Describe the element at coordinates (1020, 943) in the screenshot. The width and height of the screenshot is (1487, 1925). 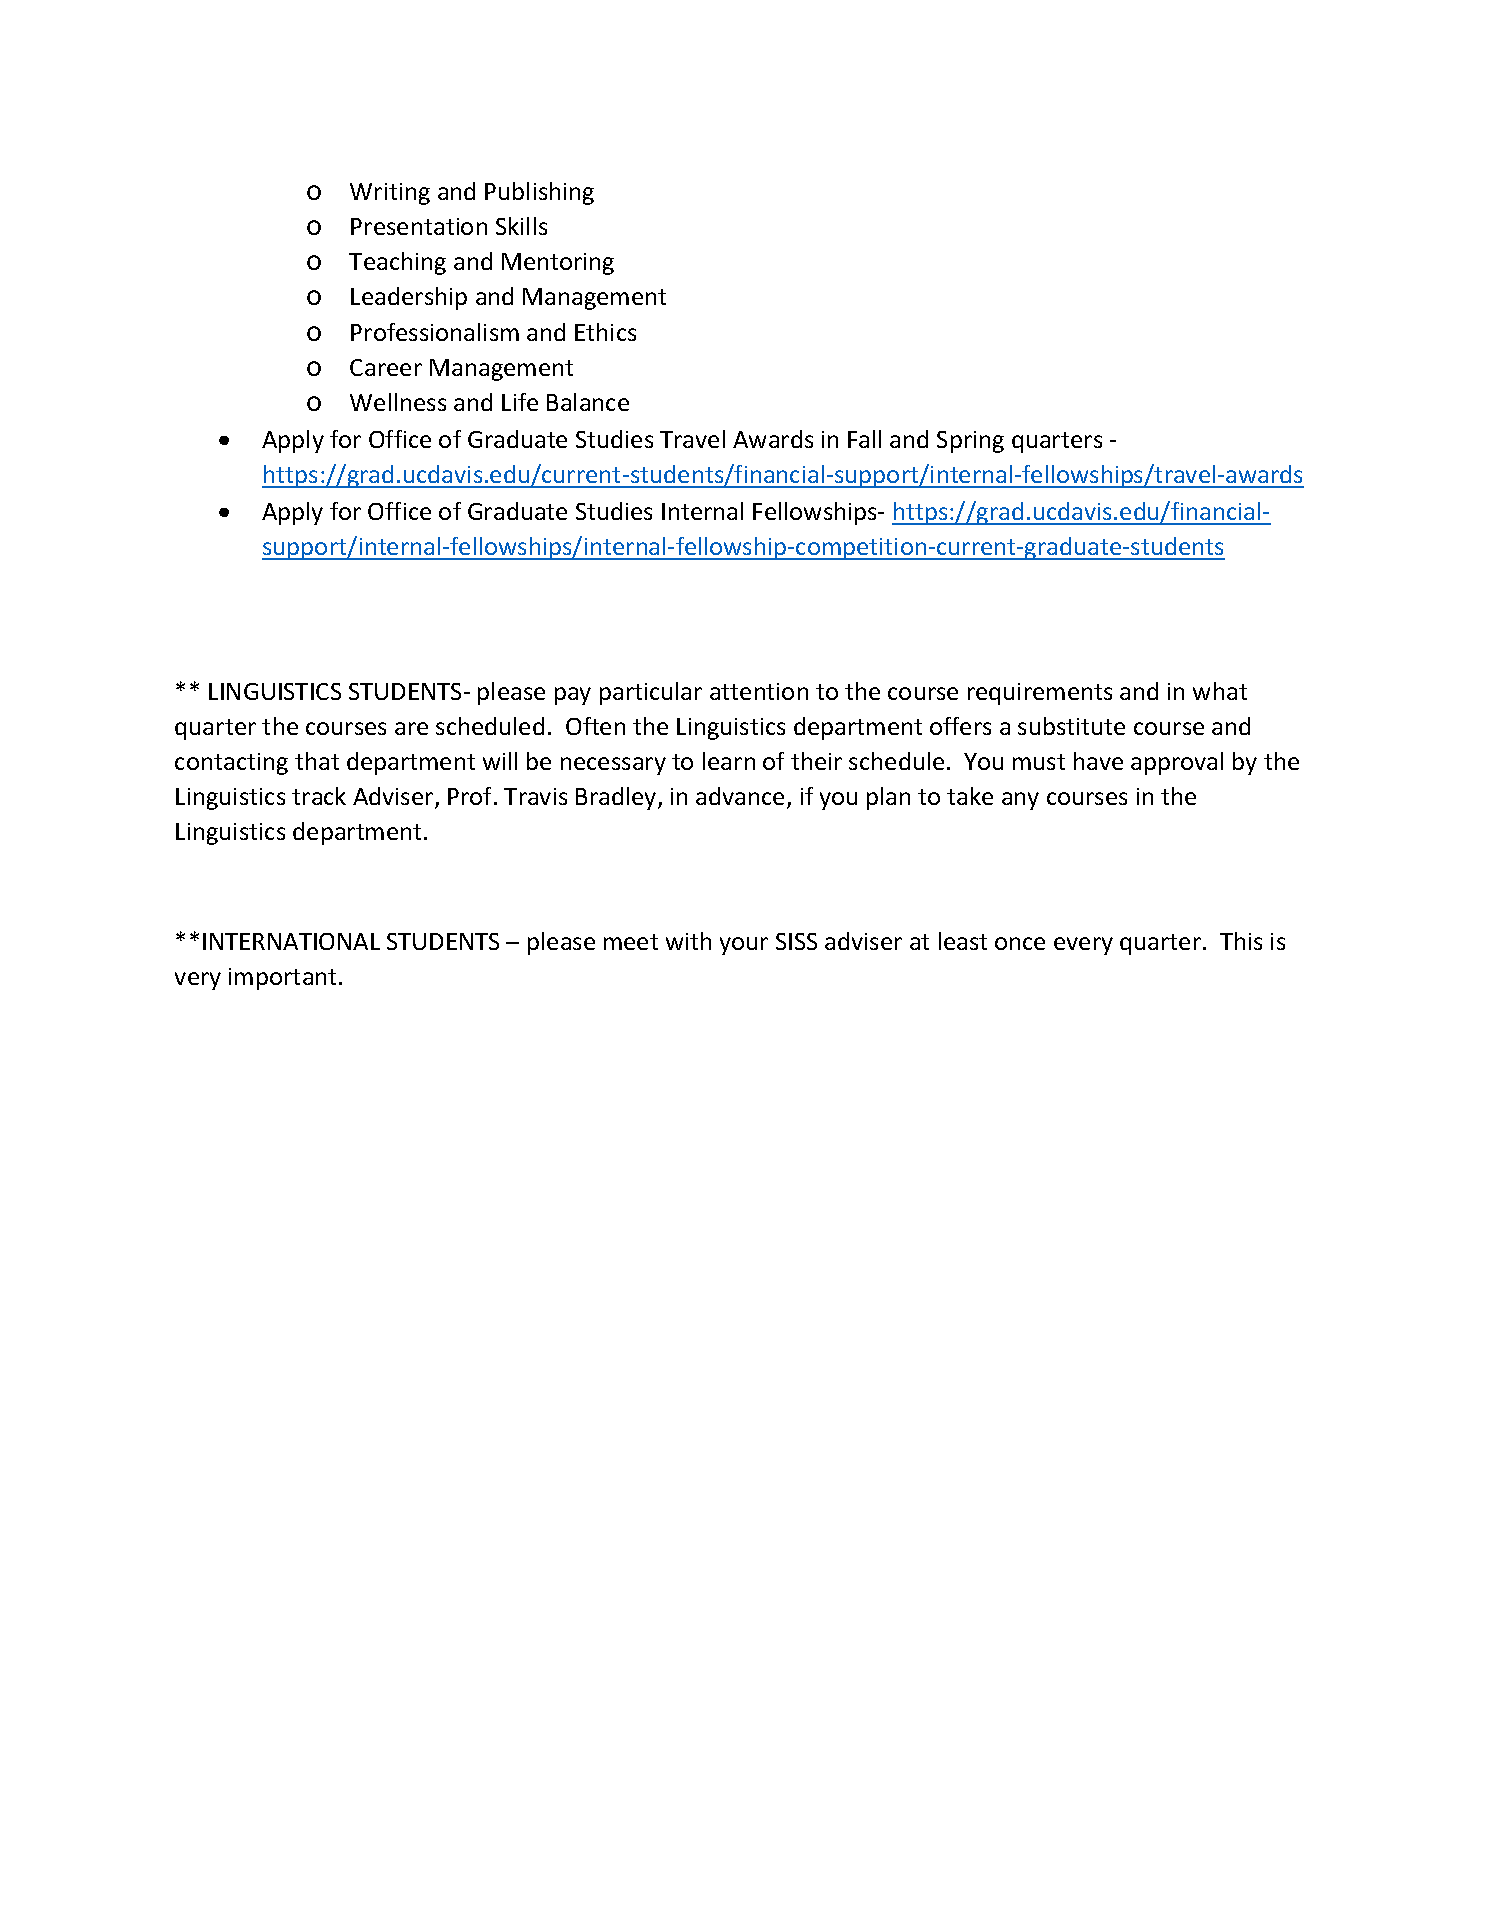
I see `once` at that location.
